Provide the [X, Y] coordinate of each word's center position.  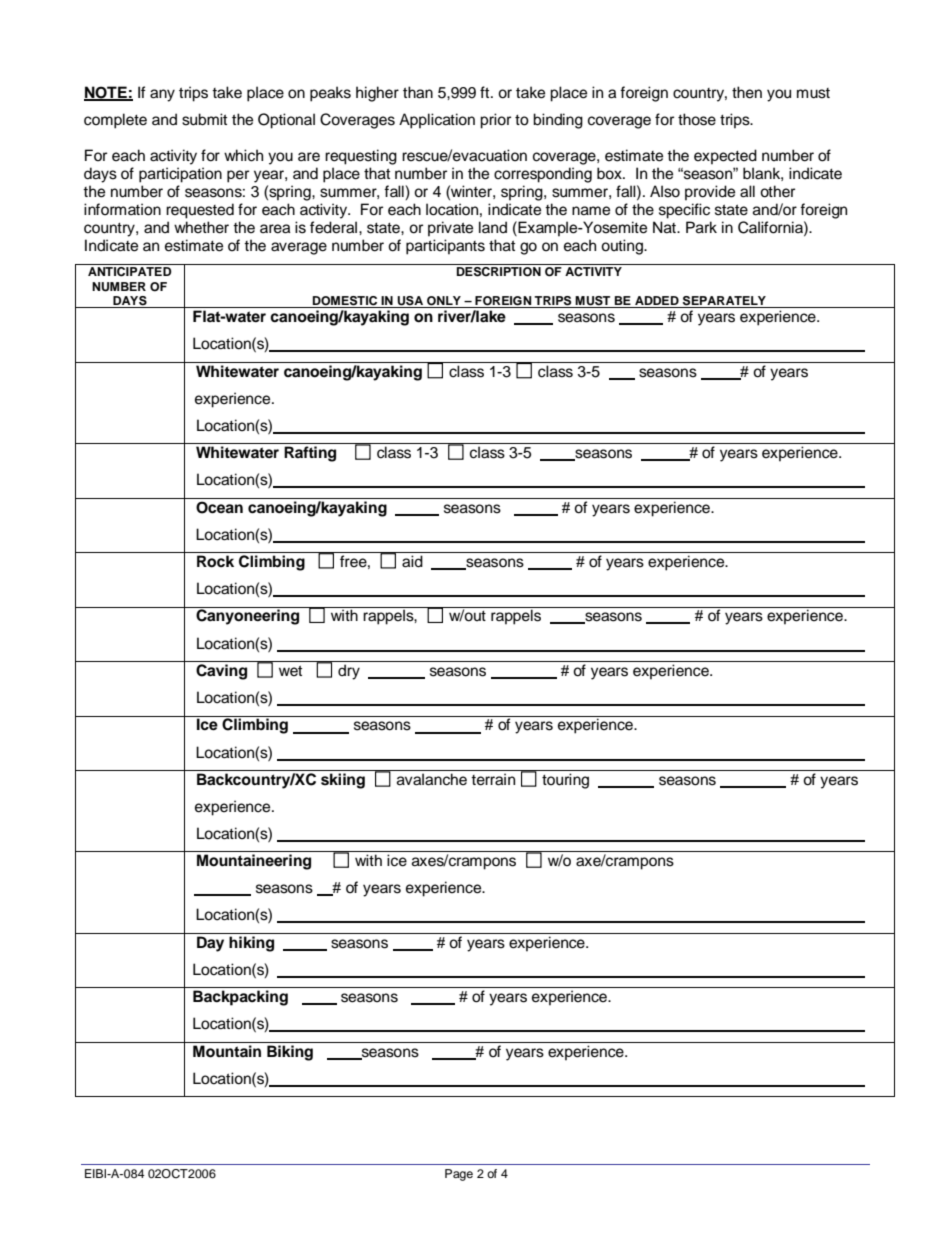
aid [412, 561]
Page [459, 1175]
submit [204, 119]
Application [437, 121]
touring [565, 781]
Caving [221, 672]
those [697, 119]
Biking [290, 1053]
